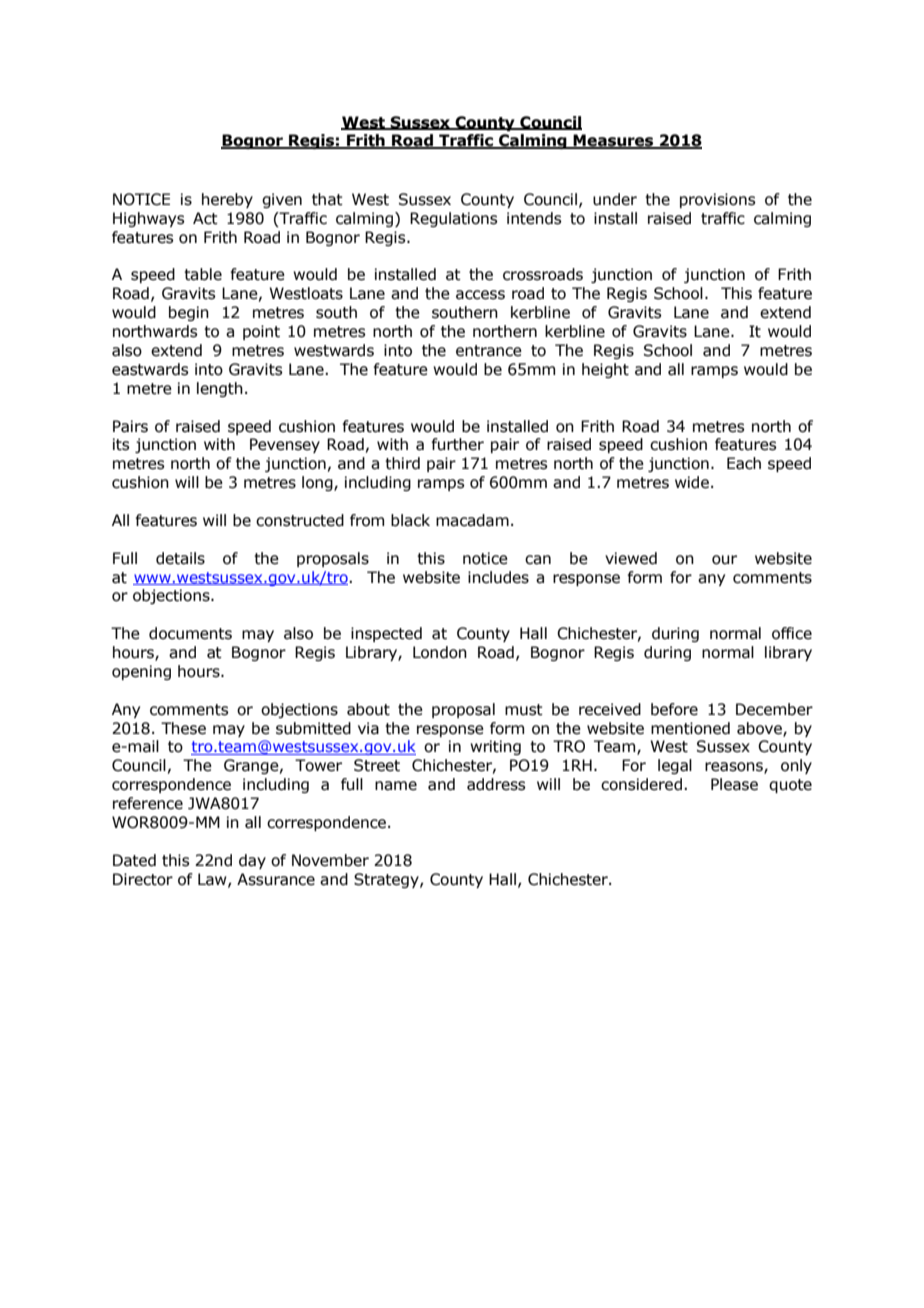 This image has width=924, height=1308. I want to click on hereby, so click(227, 200).
